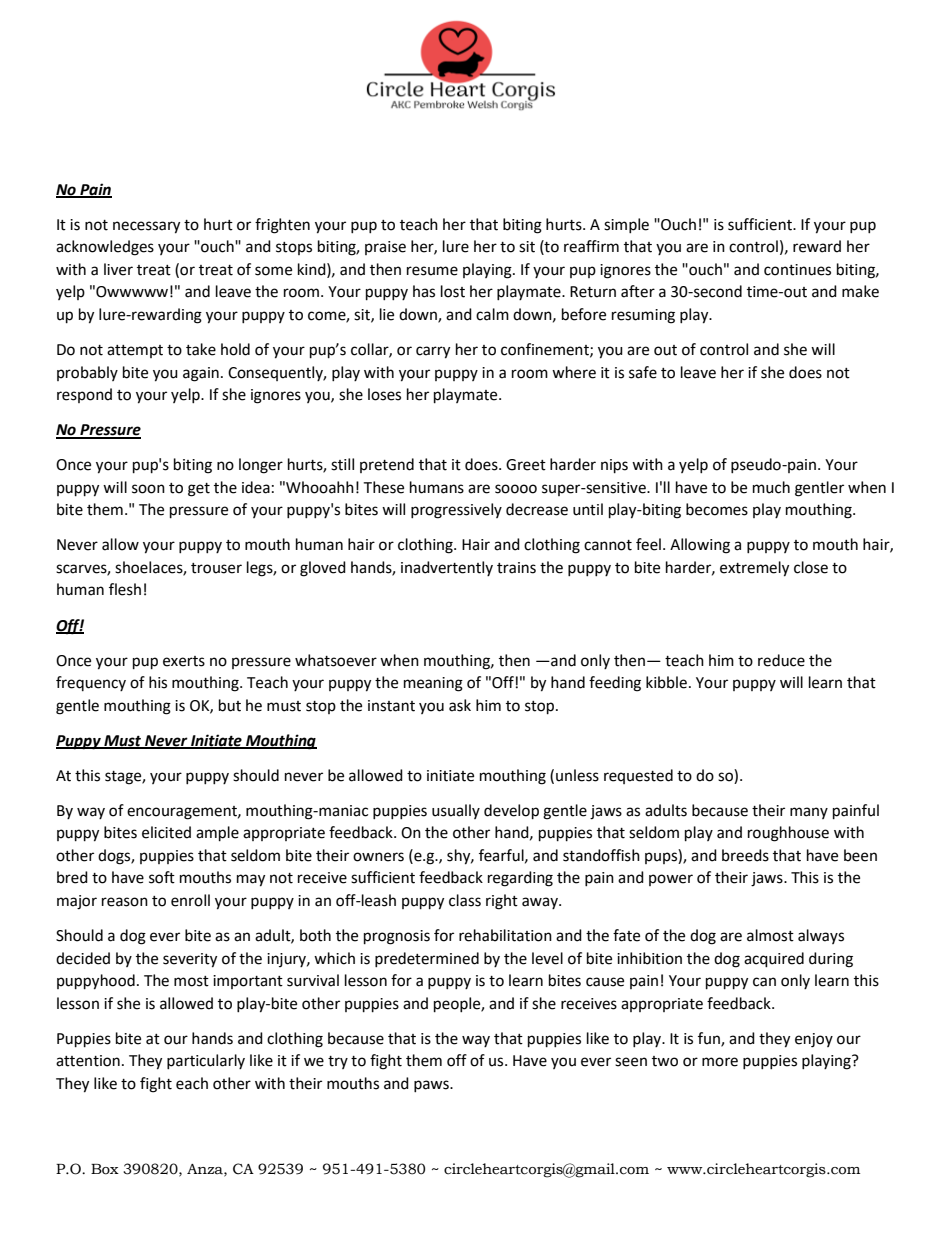  Describe the element at coordinates (432, 1086) in the document. I see `paws` at that location.
